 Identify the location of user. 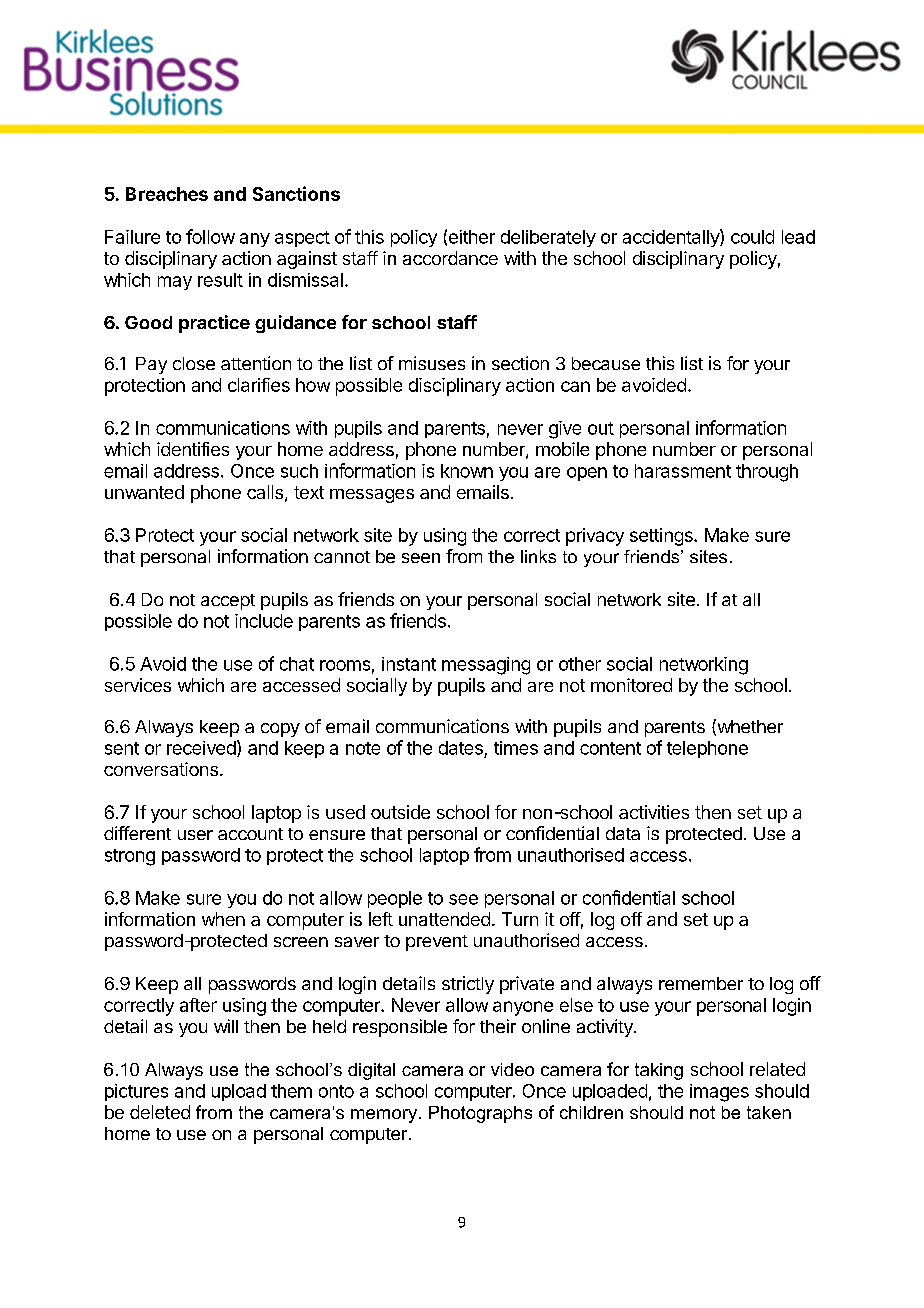
(195, 835).
